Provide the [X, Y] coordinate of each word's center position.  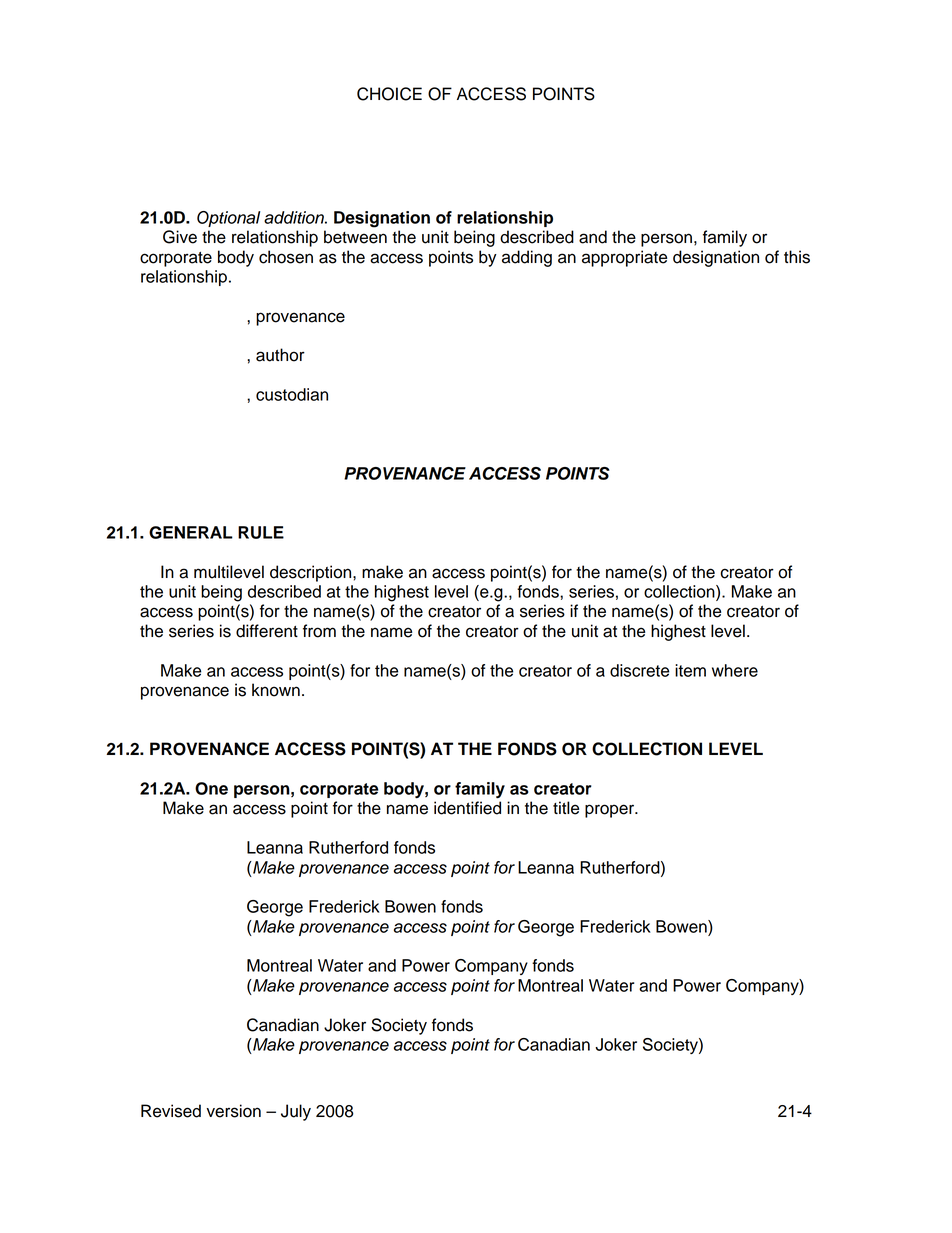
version [233, 1111]
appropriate [624, 258]
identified [467, 808]
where [735, 670]
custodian [292, 394]
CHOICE [389, 94]
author [280, 355]
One [211, 788]
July [296, 1112]
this [797, 257]
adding [527, 258]
